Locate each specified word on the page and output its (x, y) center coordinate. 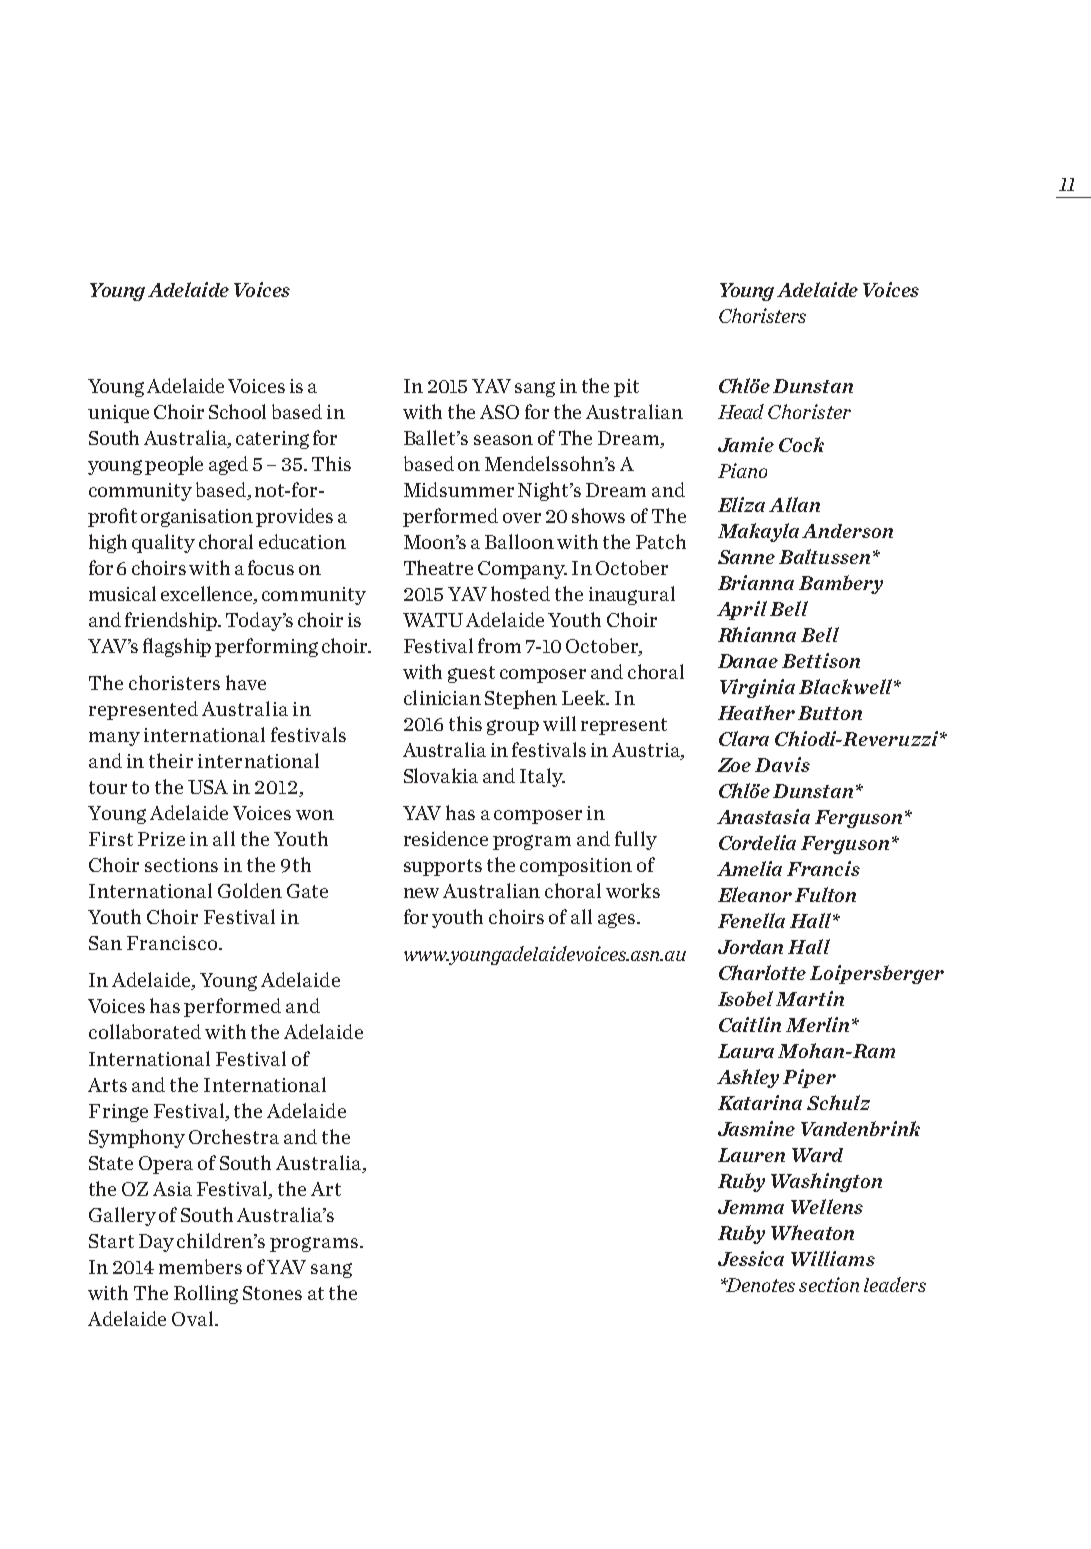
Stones (272, 1293)
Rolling (206, 1294)
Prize (161, 839)
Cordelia (757, 842)
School (237, 411)
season (503, 440)
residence (446, 838)
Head (741, 411)
